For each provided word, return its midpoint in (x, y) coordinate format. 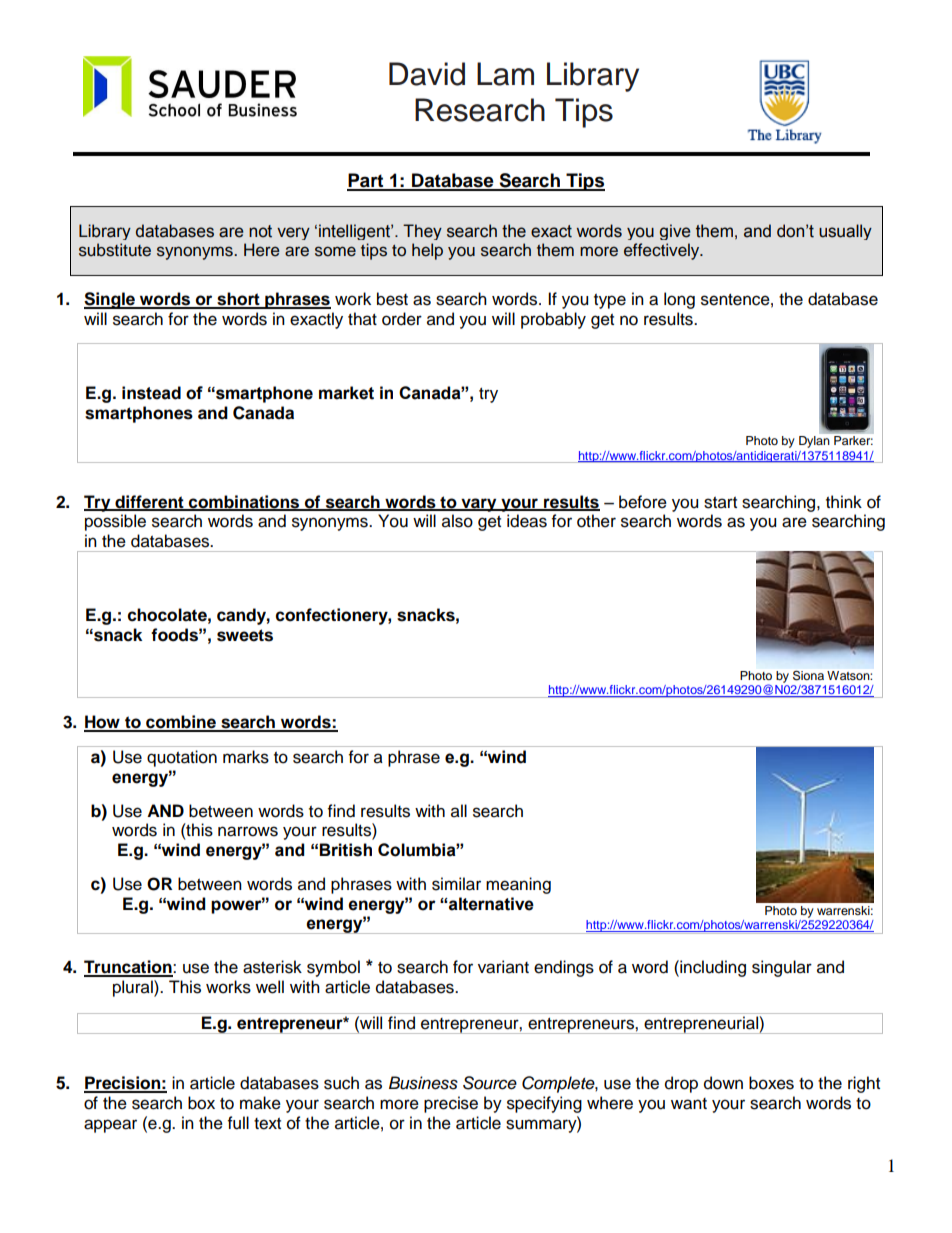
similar (456, 884)
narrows (248, 831)
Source (490, 1083)
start (720, 503)
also (457, 521)
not (260, 231)
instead (151, 393)
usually (845, 232)
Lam (505, 74)
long (679, 300)
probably (553, 320)
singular (782, 968)
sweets (245, 635)
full (238, 1123)
